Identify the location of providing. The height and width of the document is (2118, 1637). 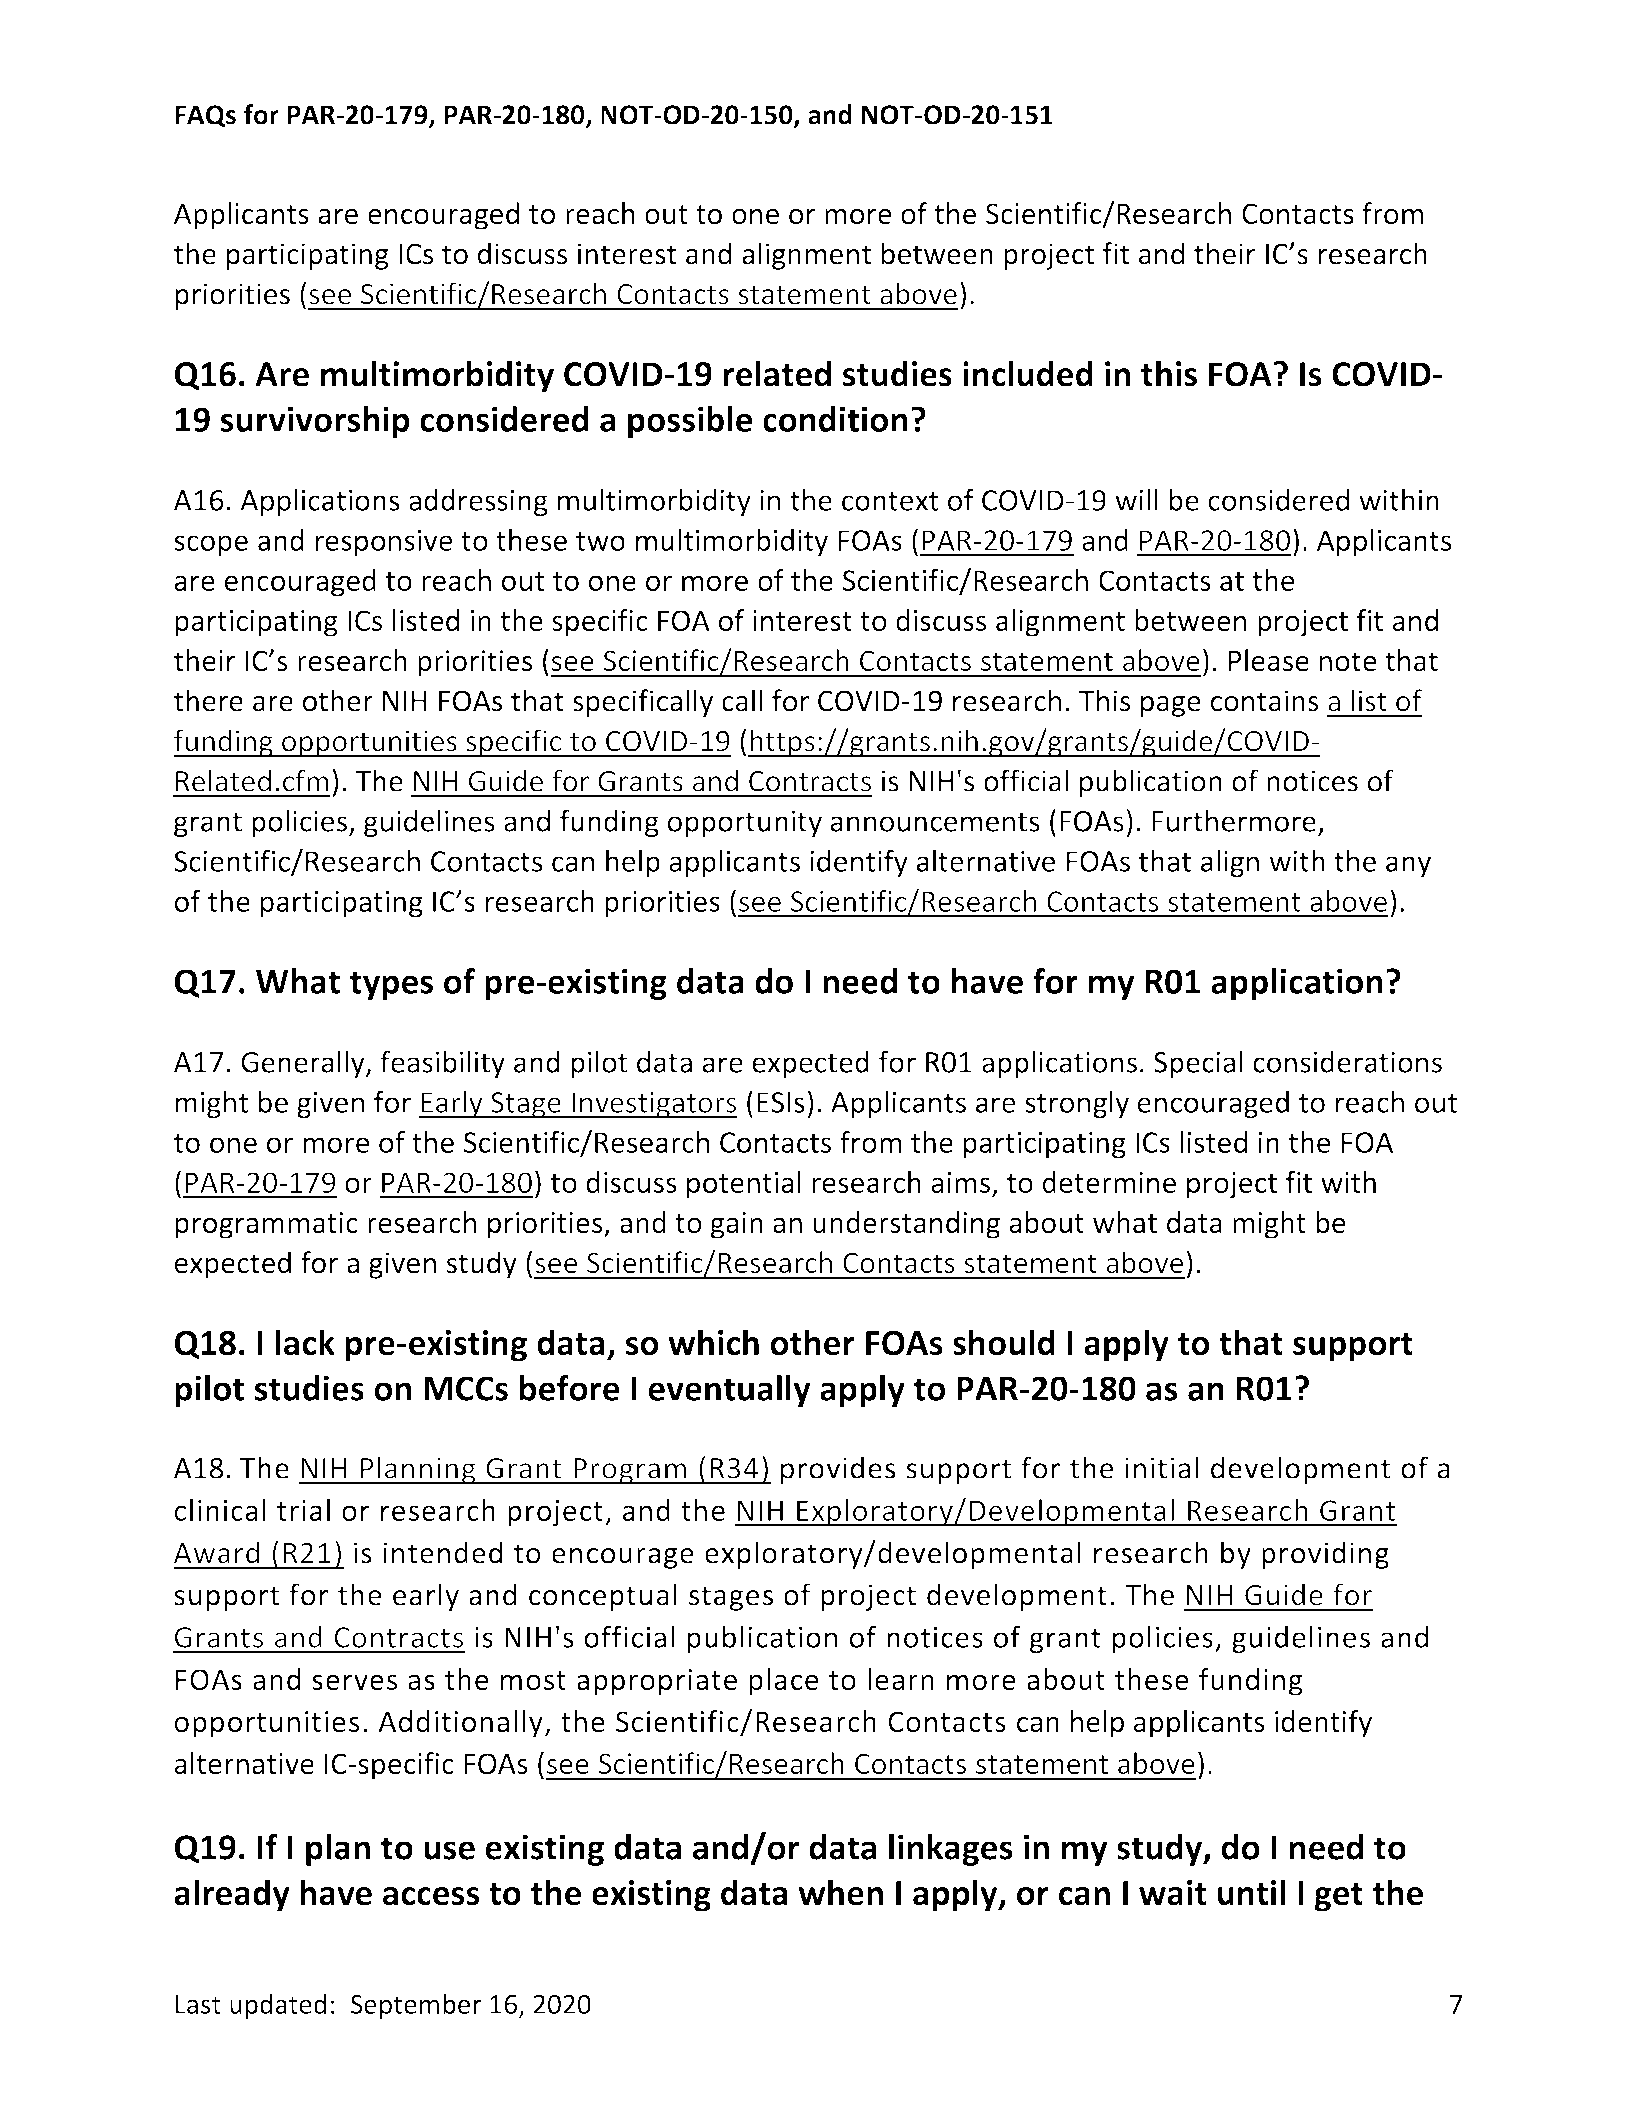
(1325, 1555).
